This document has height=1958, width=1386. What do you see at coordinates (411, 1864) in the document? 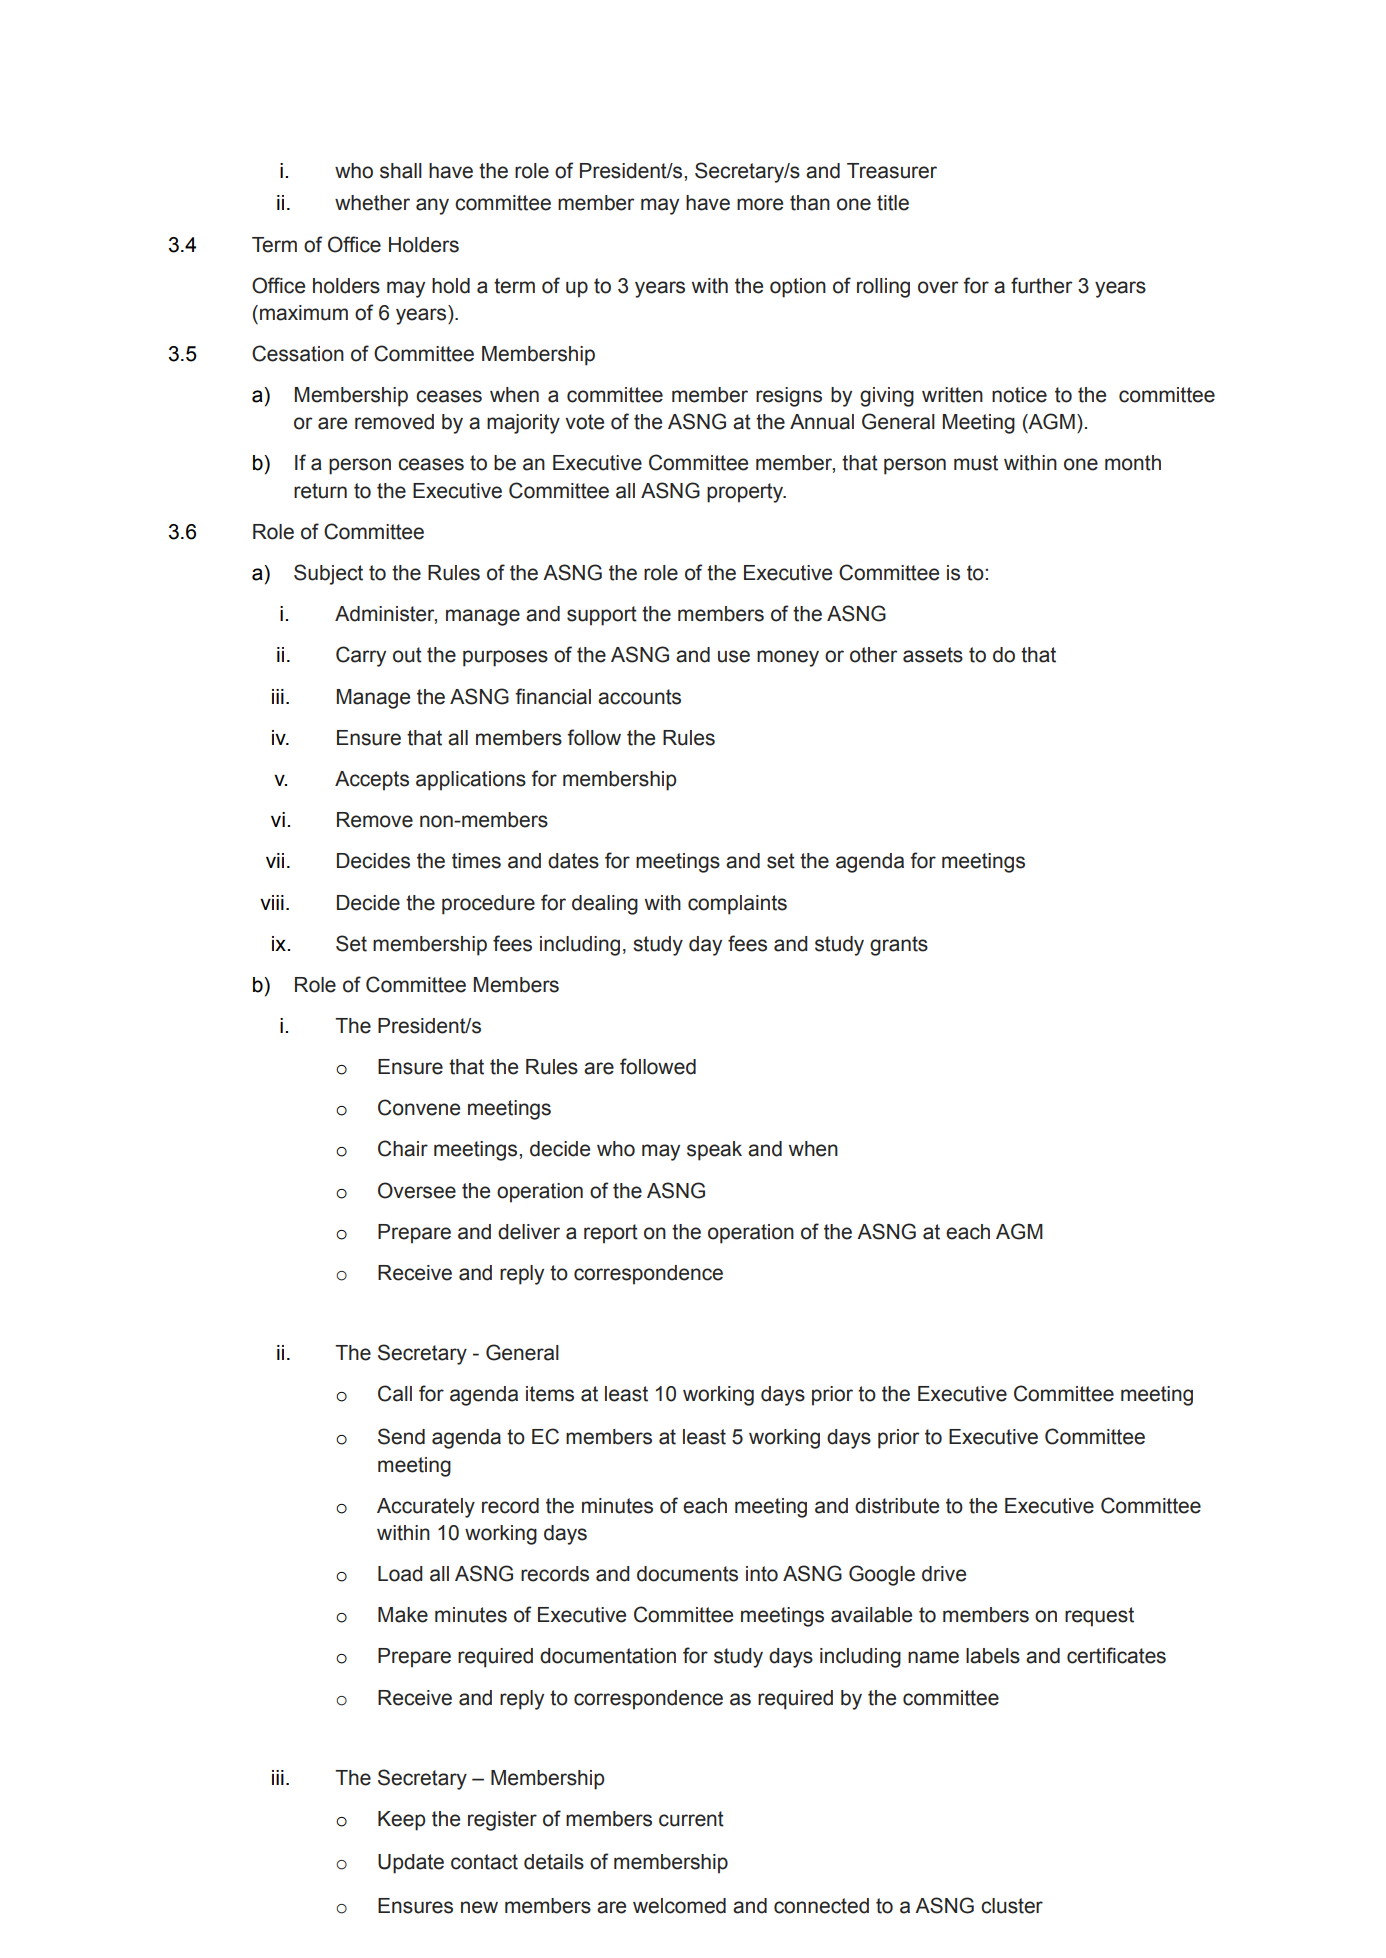
I see `Update` at bounding box center [411, 1864].
